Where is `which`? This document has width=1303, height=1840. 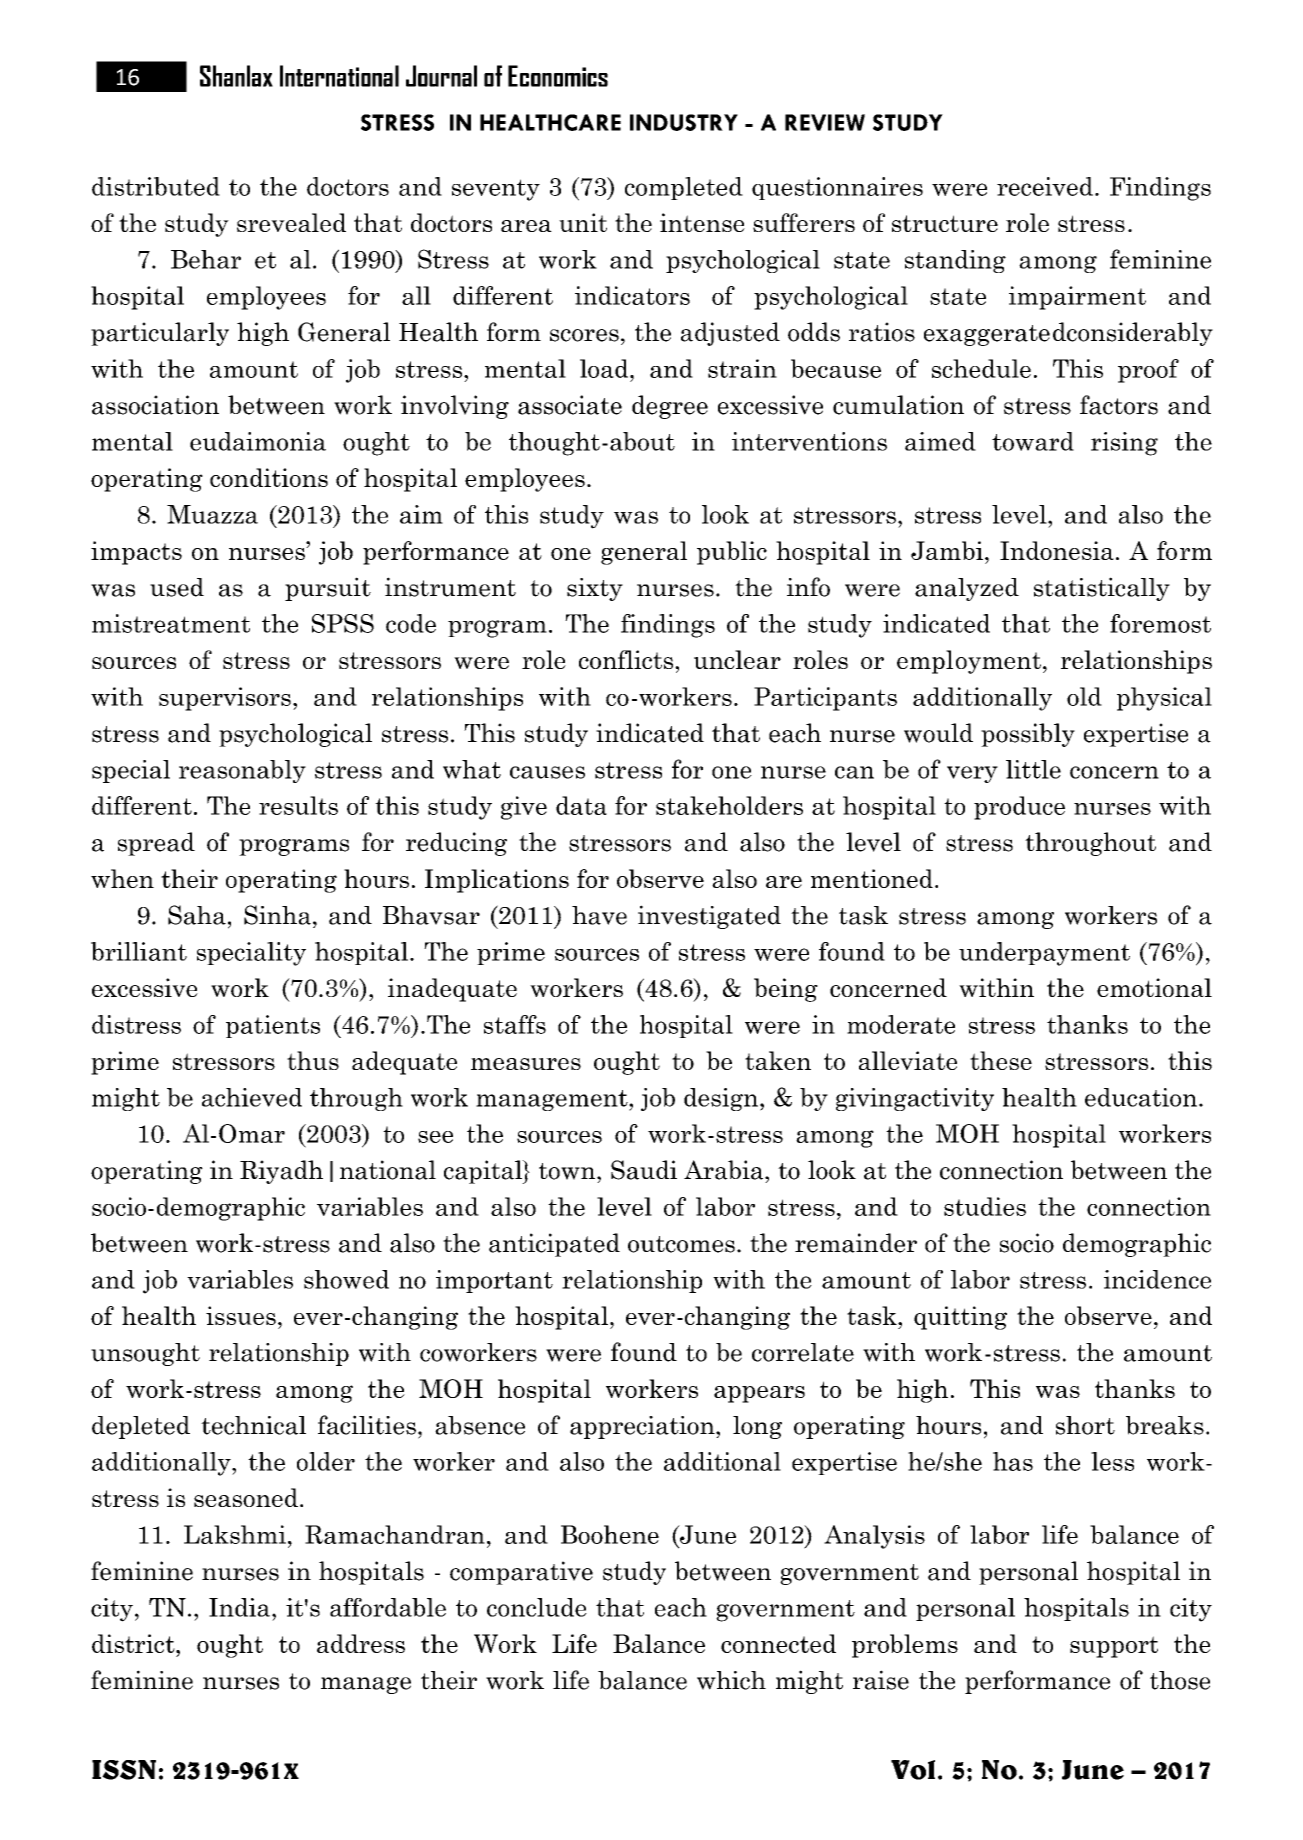 which is located at coordinates (731, 1680).
